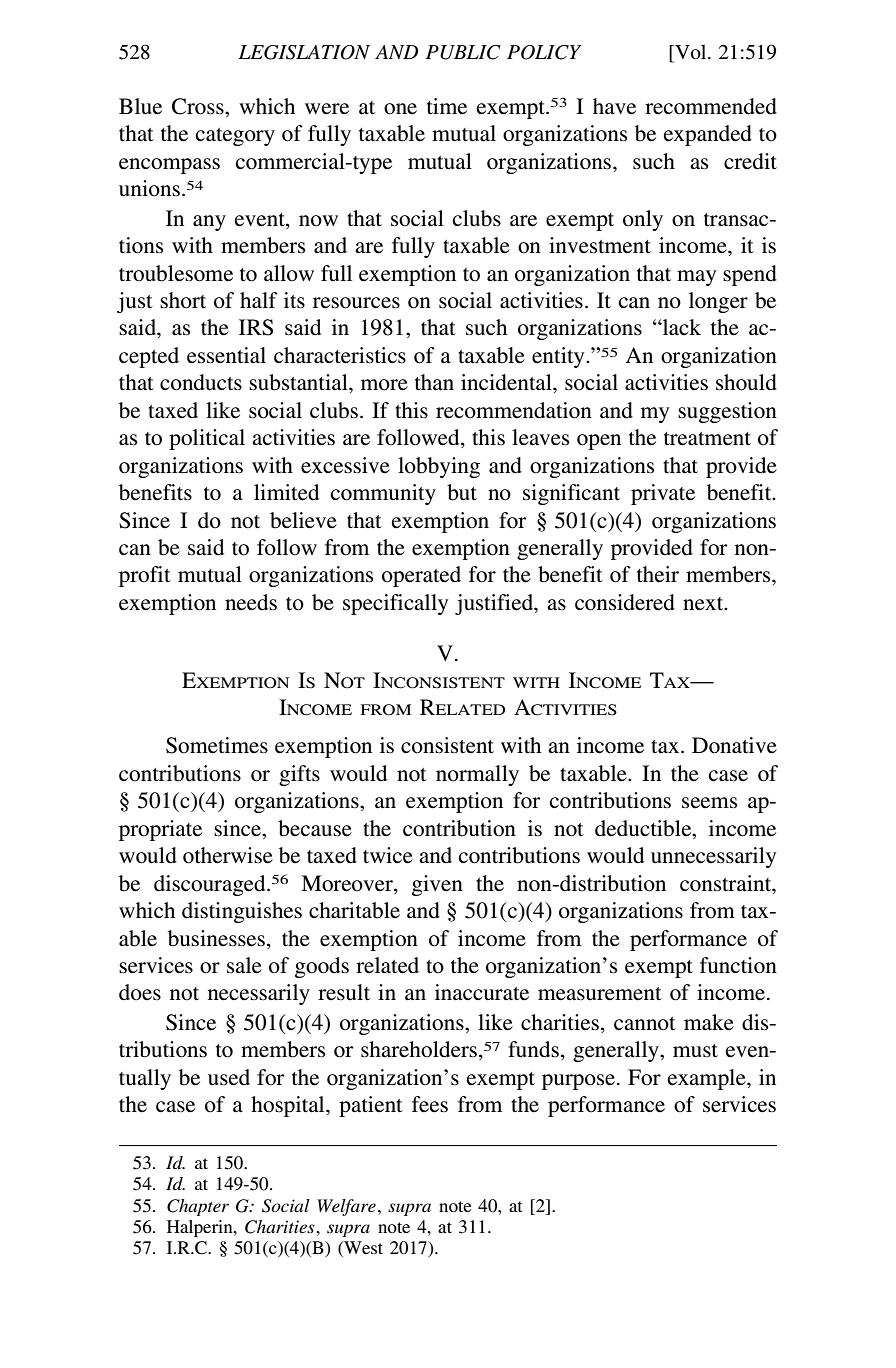 This screenshot has width=896, height=1368. What do you see at coordinates (362, 1247) in the screenshot?
I see `West` at bounding box center [362, 1247].
